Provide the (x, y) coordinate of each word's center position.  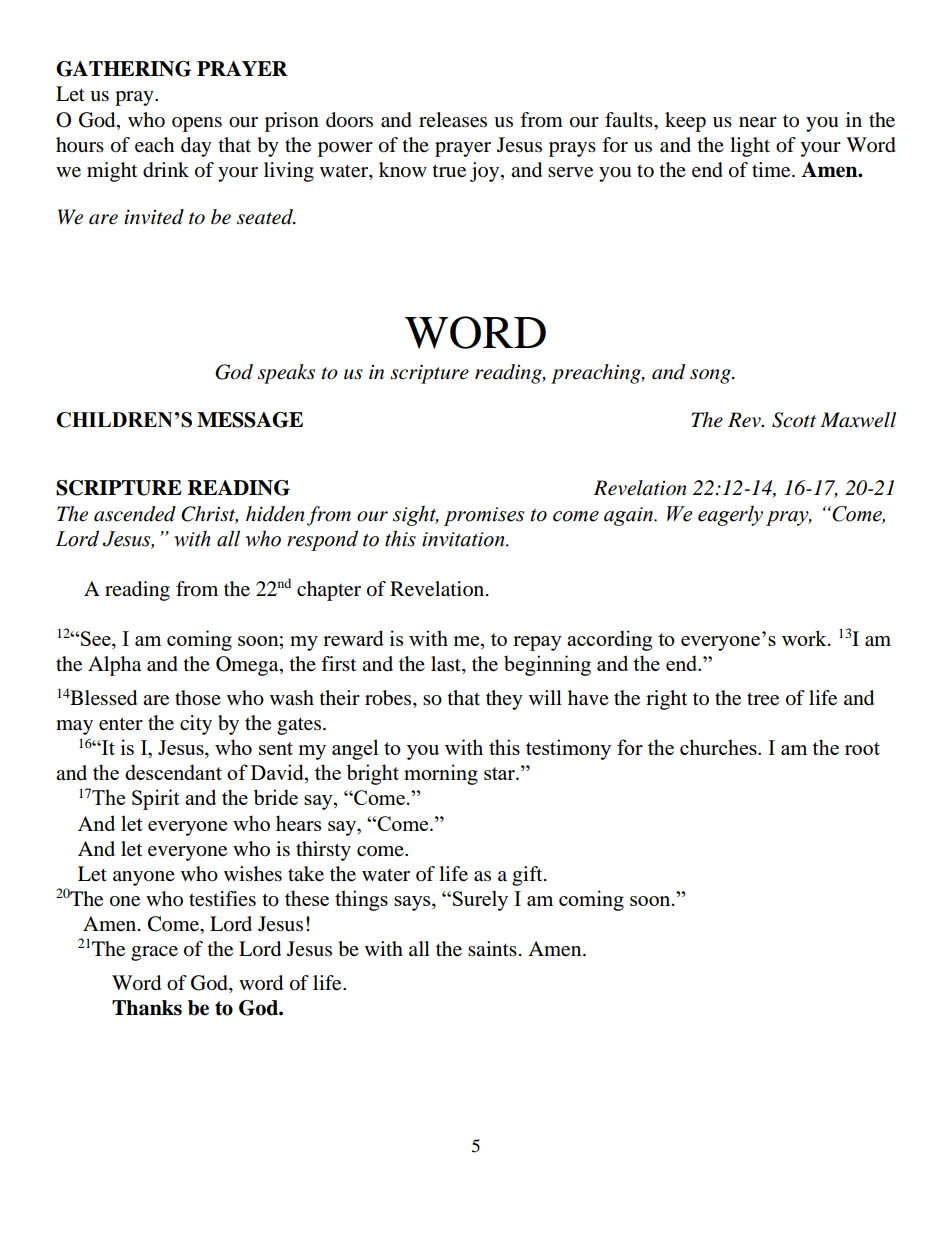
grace (154, 953)
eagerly (730, 515)
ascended (135, 514)
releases (453, 120)
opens (197, 124)
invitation (464, 539)
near (758, 122)
